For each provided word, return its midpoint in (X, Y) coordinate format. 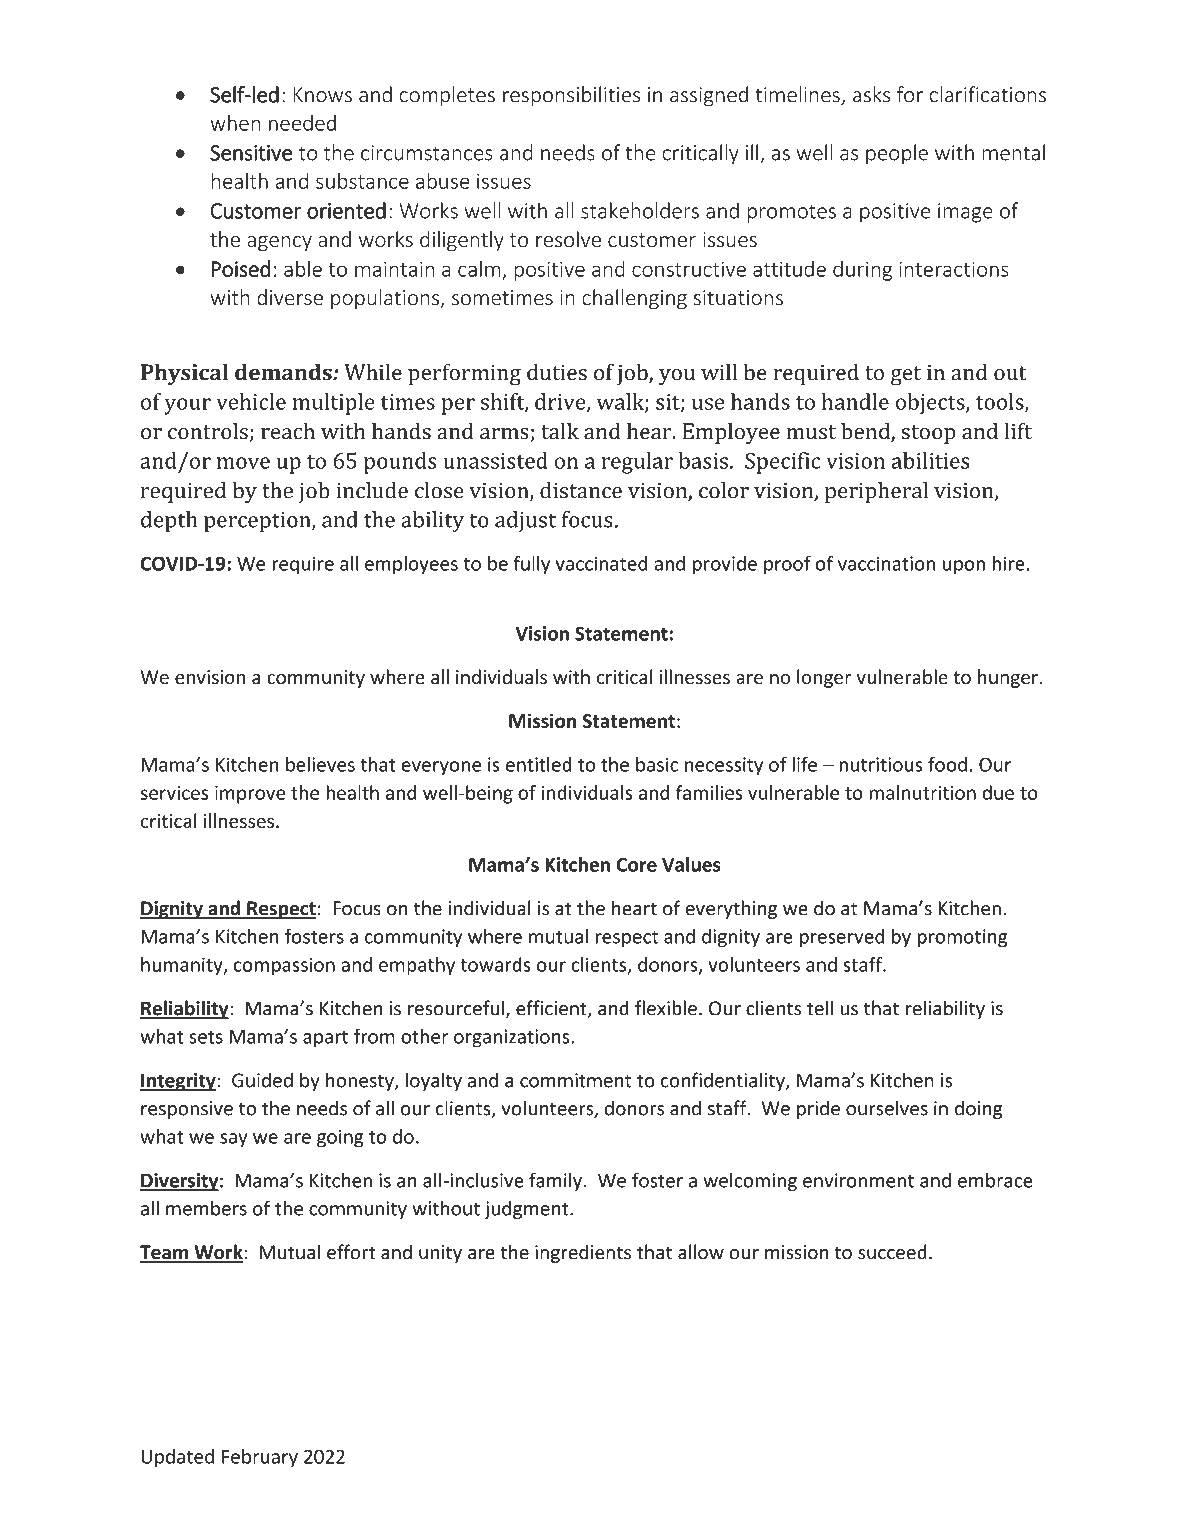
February (260, 1458)
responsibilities (571, 96)
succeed (892, 1252)
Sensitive (251, 153)
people (897, 154)
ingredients (583, 1253)
